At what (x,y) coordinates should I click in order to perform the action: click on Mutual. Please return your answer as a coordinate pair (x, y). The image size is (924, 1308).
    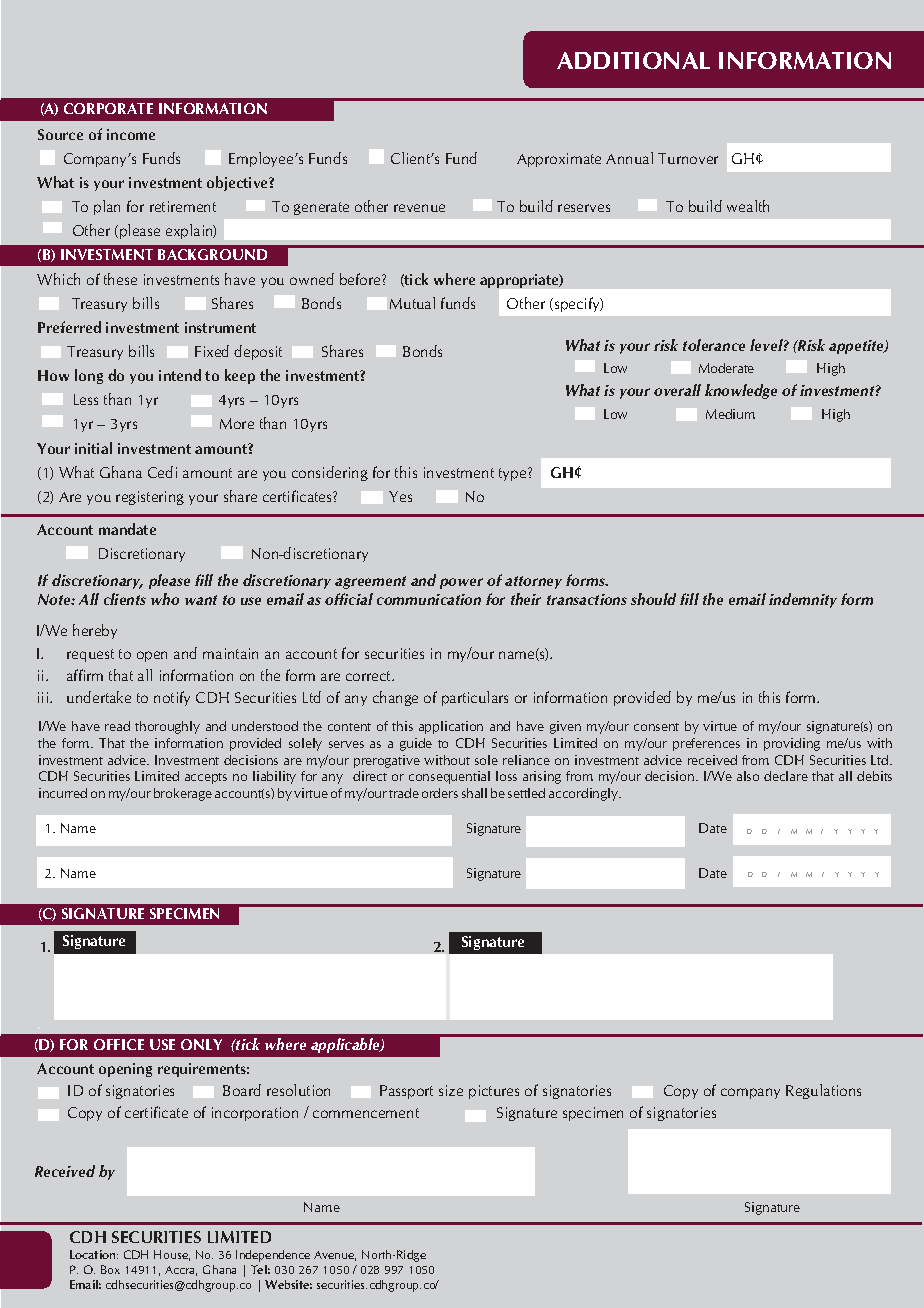
    Looking at the image, I should click on (412, 303).
